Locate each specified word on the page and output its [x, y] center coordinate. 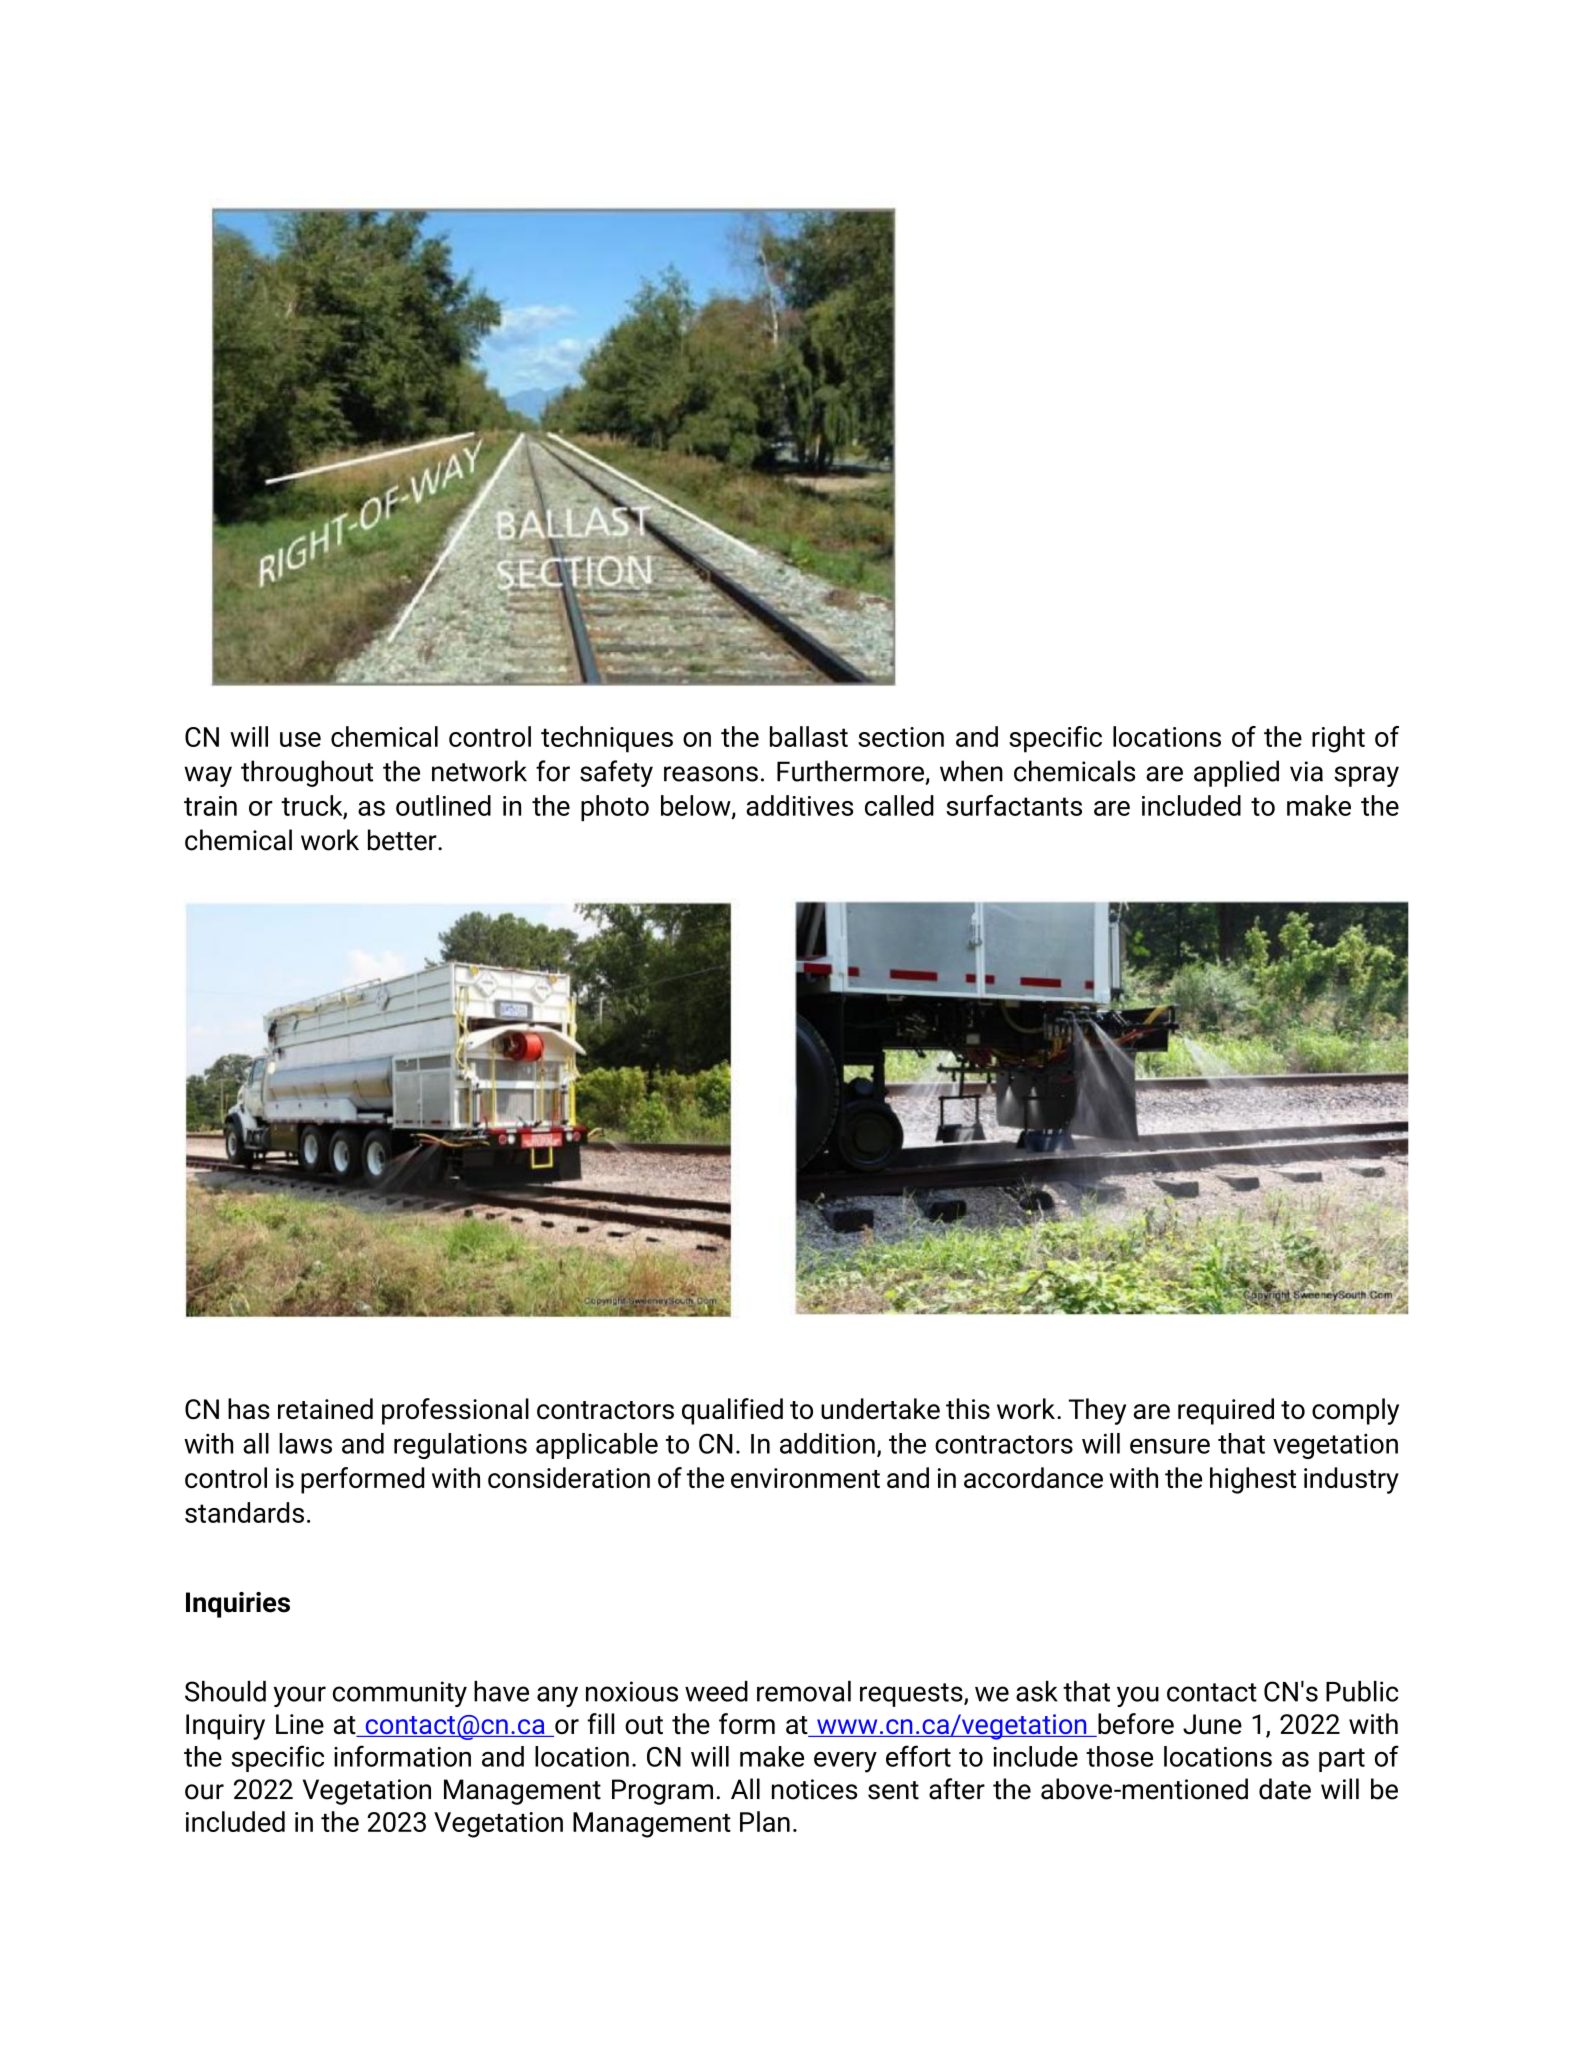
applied [1236, 773]
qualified [732, 1411]
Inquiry [225, 1727]
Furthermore [850, 771]
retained [325, 1409]
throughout [307, 773]
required [1226, 1411]
